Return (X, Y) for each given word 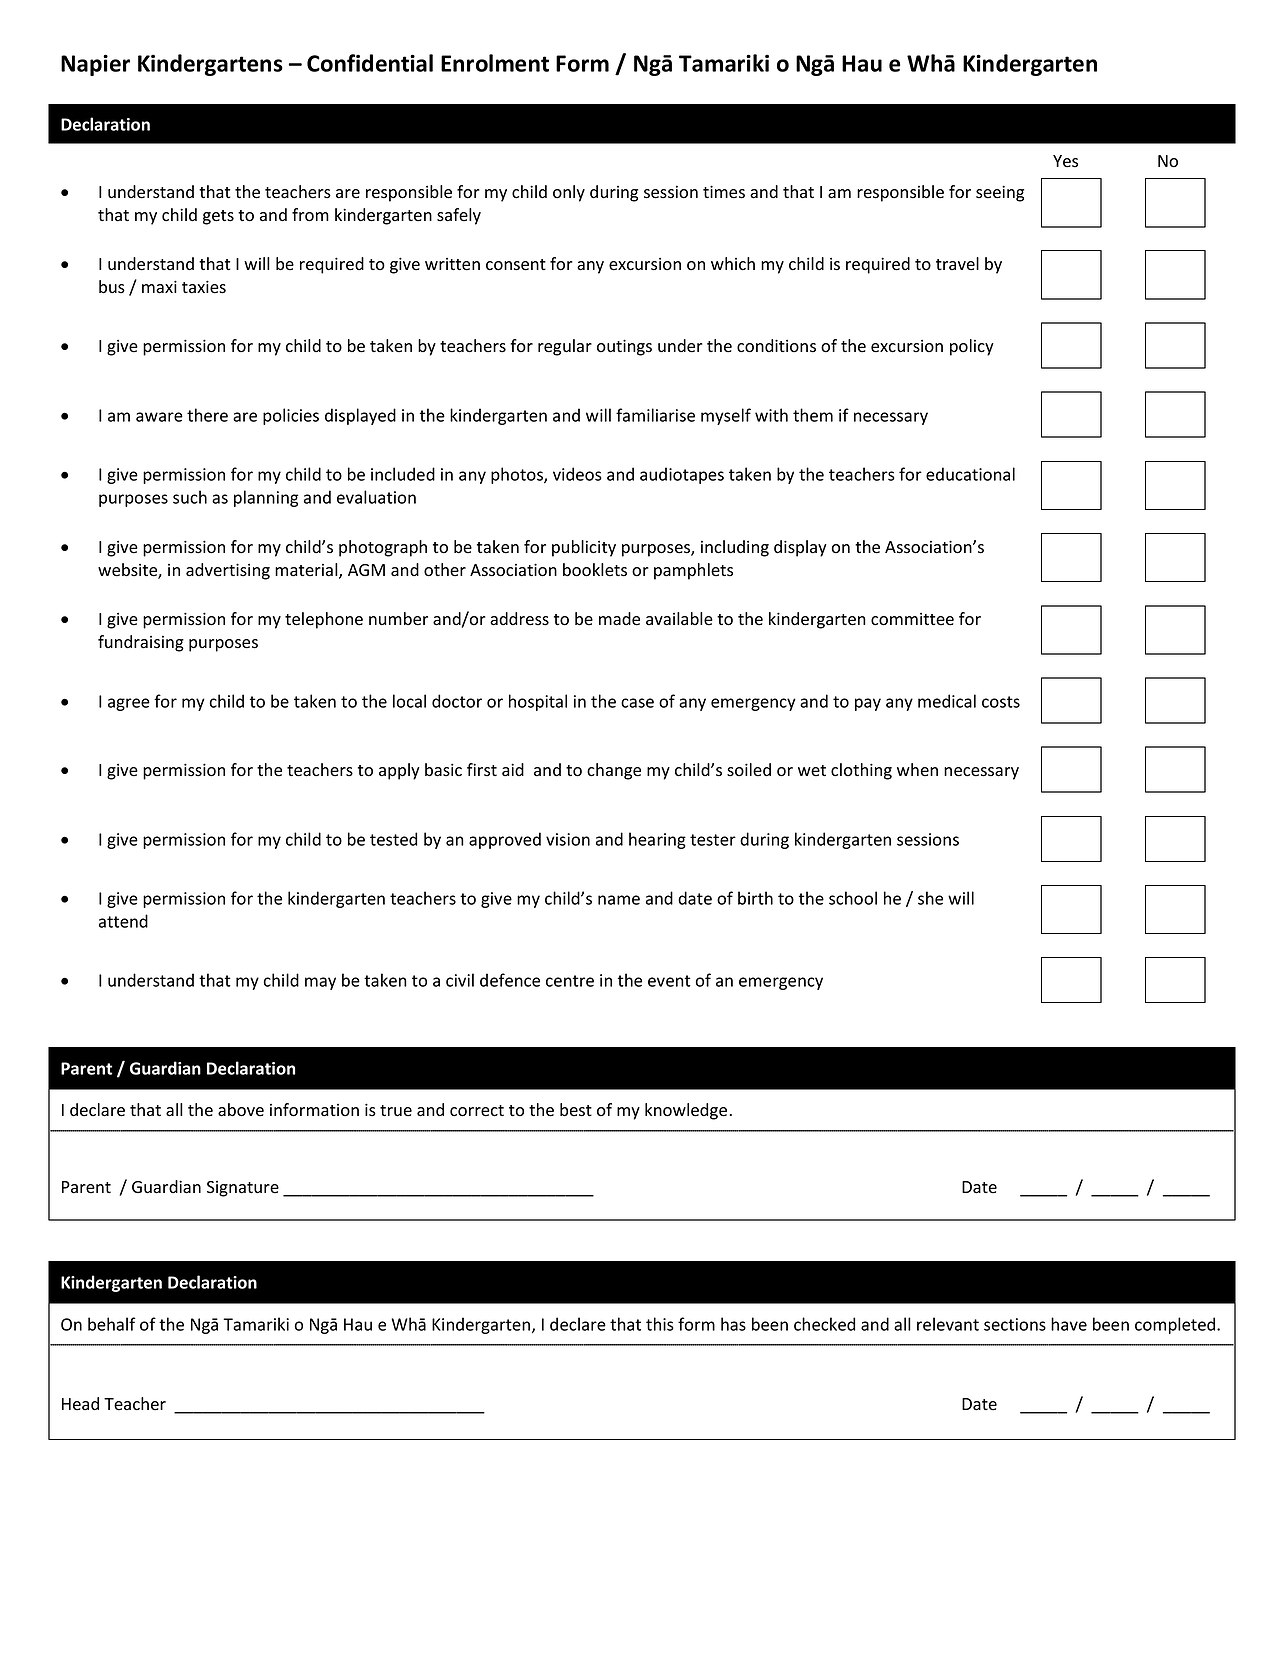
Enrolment (495, 63)
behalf (112, 1324)
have (1069, 1324)
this (660, 1324)
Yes (1065, 161)
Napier (95, 65)
